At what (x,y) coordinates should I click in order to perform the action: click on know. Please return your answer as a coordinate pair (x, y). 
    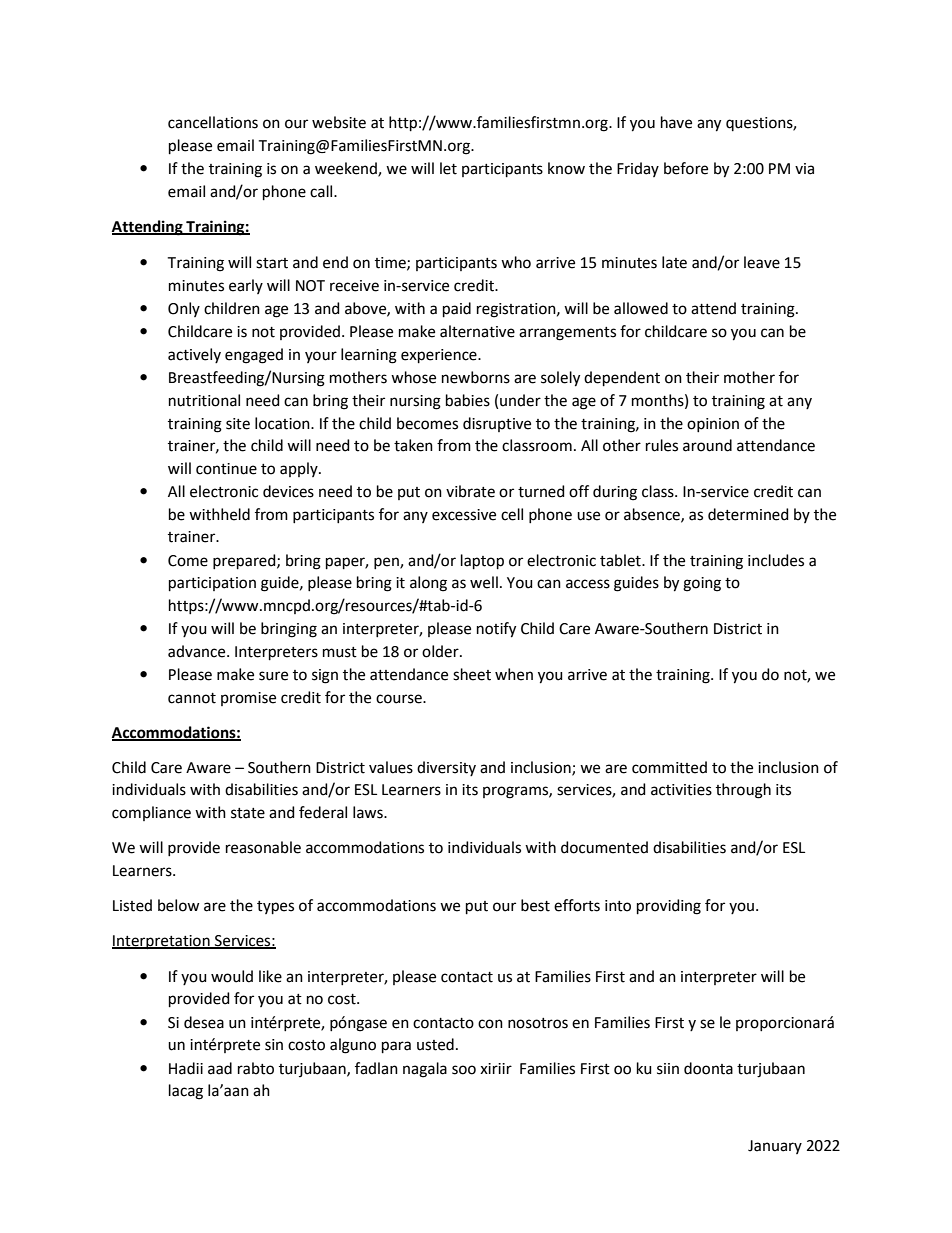
    Looking at the image, I should click on (566, 168).
